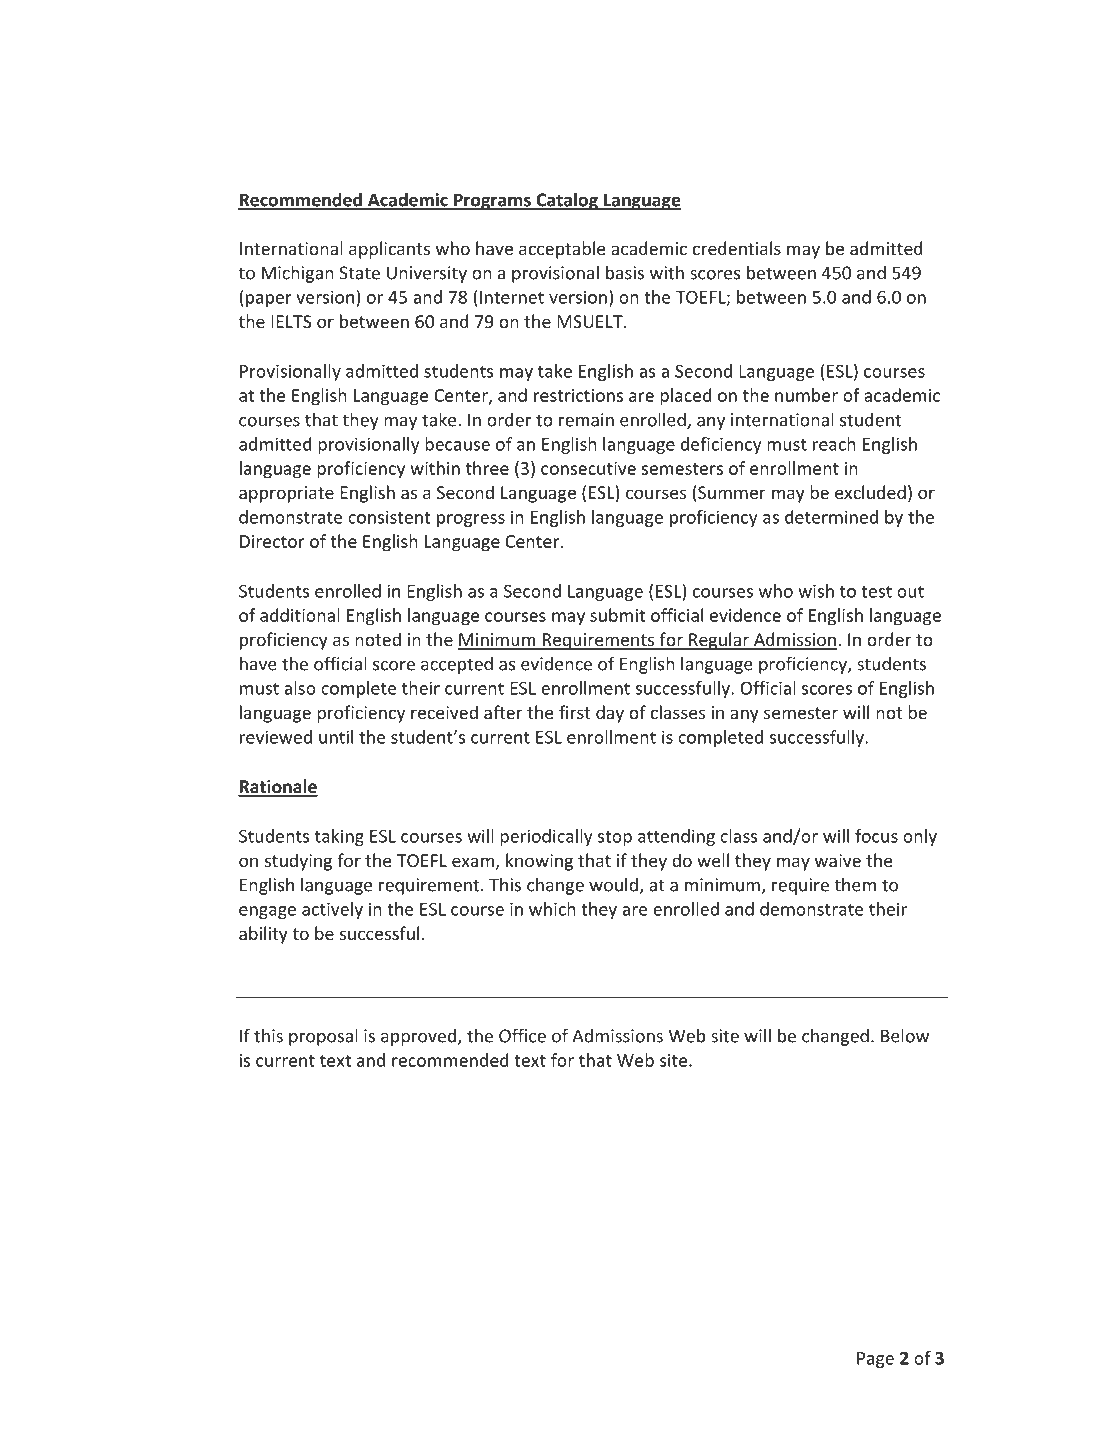 This document has height=1434, width=1108. Describe the element at coordinates (737, 248) in the document. I see `credentials` at that location.
